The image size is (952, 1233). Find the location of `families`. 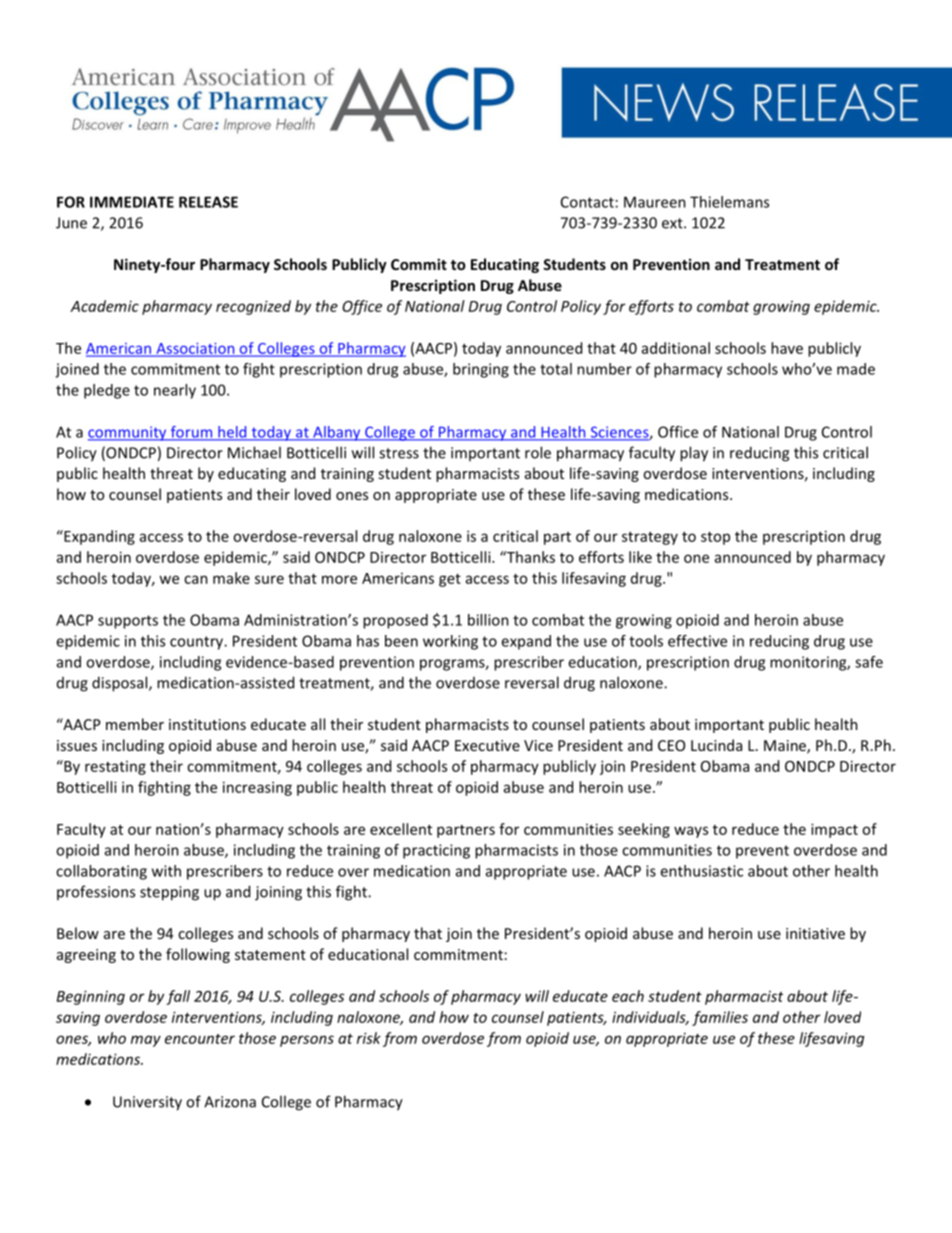

families is located at coordinates (720, 1018).
